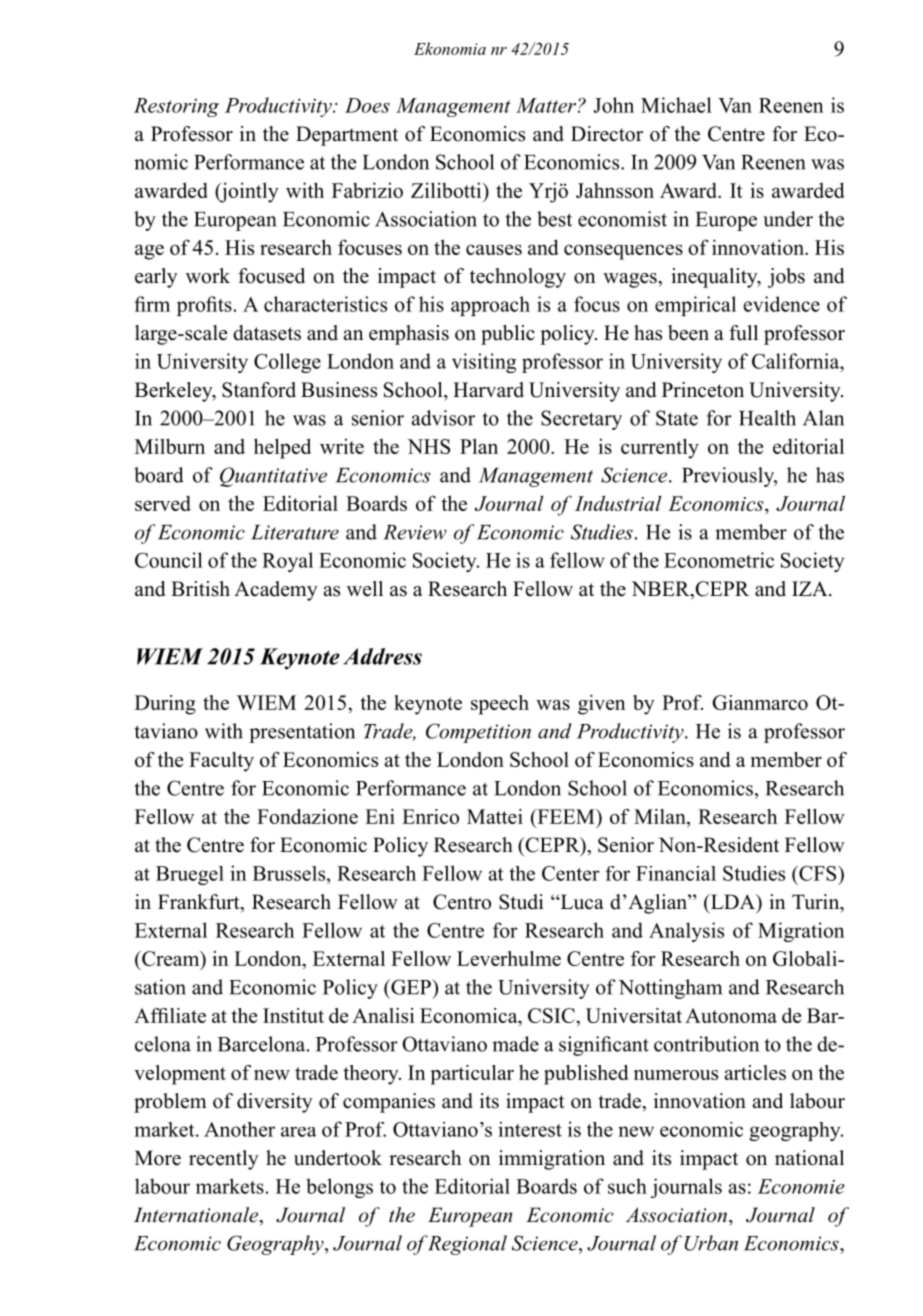  What do you see at coordinates (719, 560) in the screenshot?
I see `Econometric` at bounding box center [719, 560].
